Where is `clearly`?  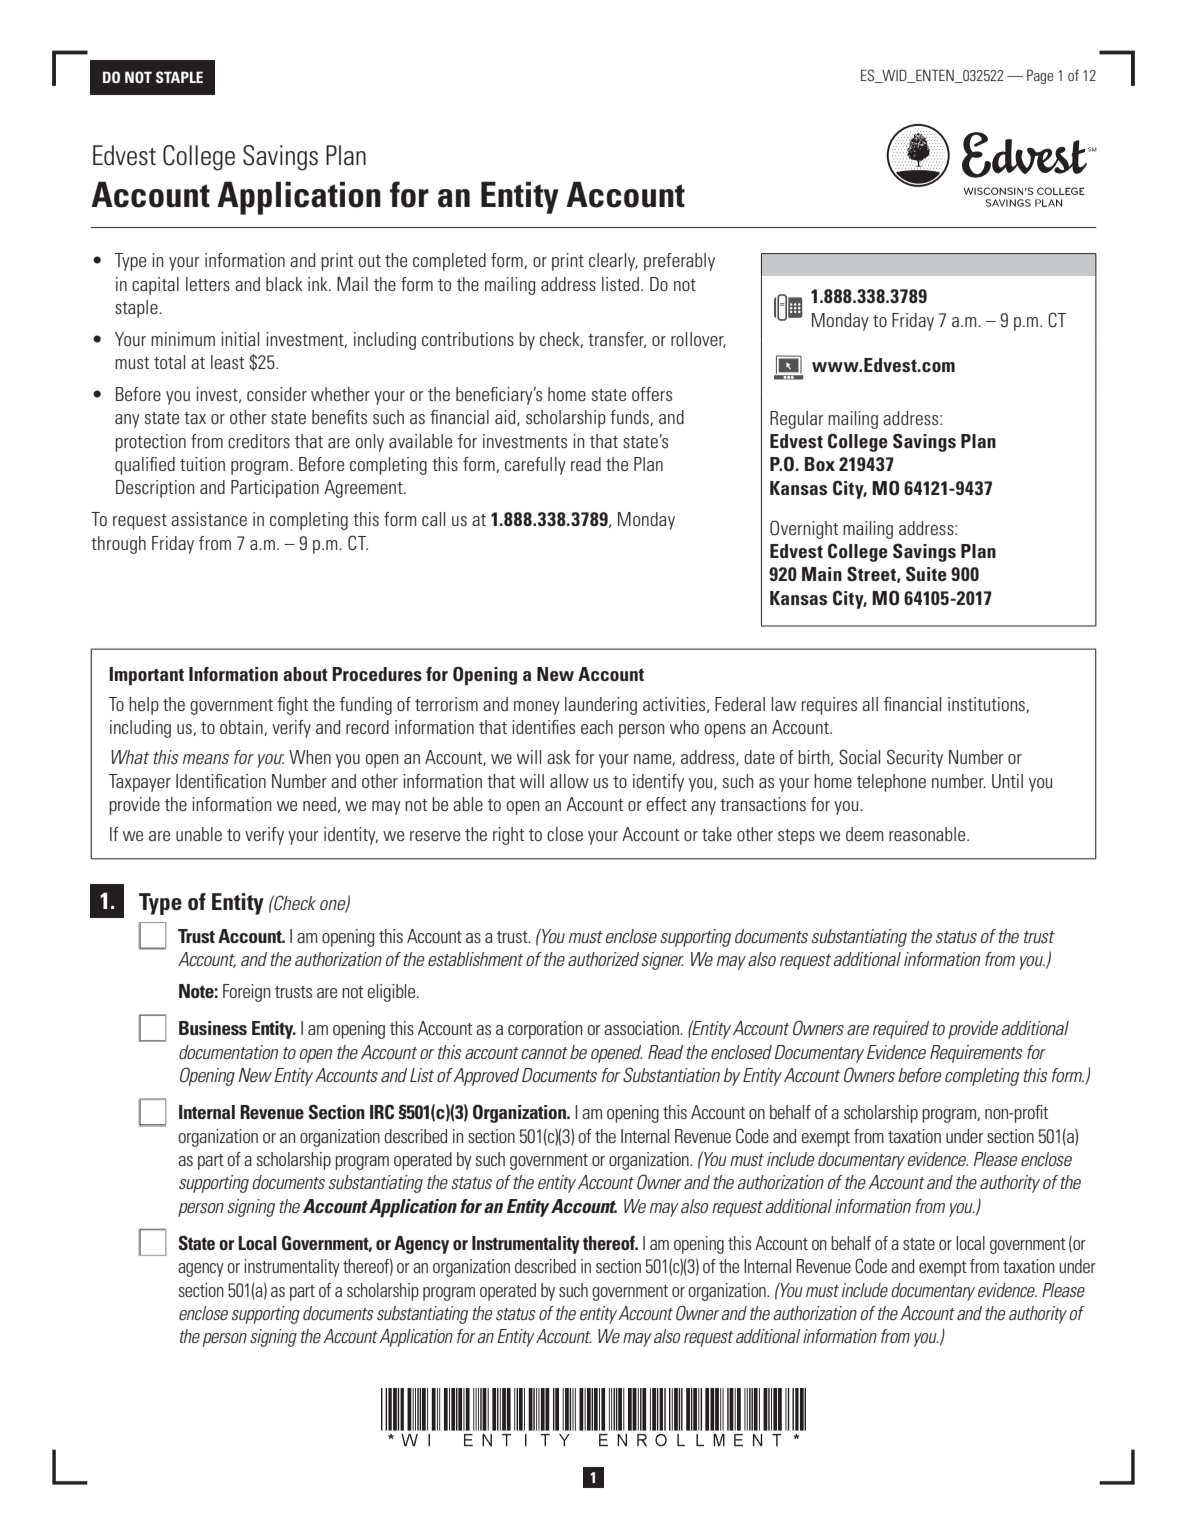
clearly is located at coordinates (613, 262).
